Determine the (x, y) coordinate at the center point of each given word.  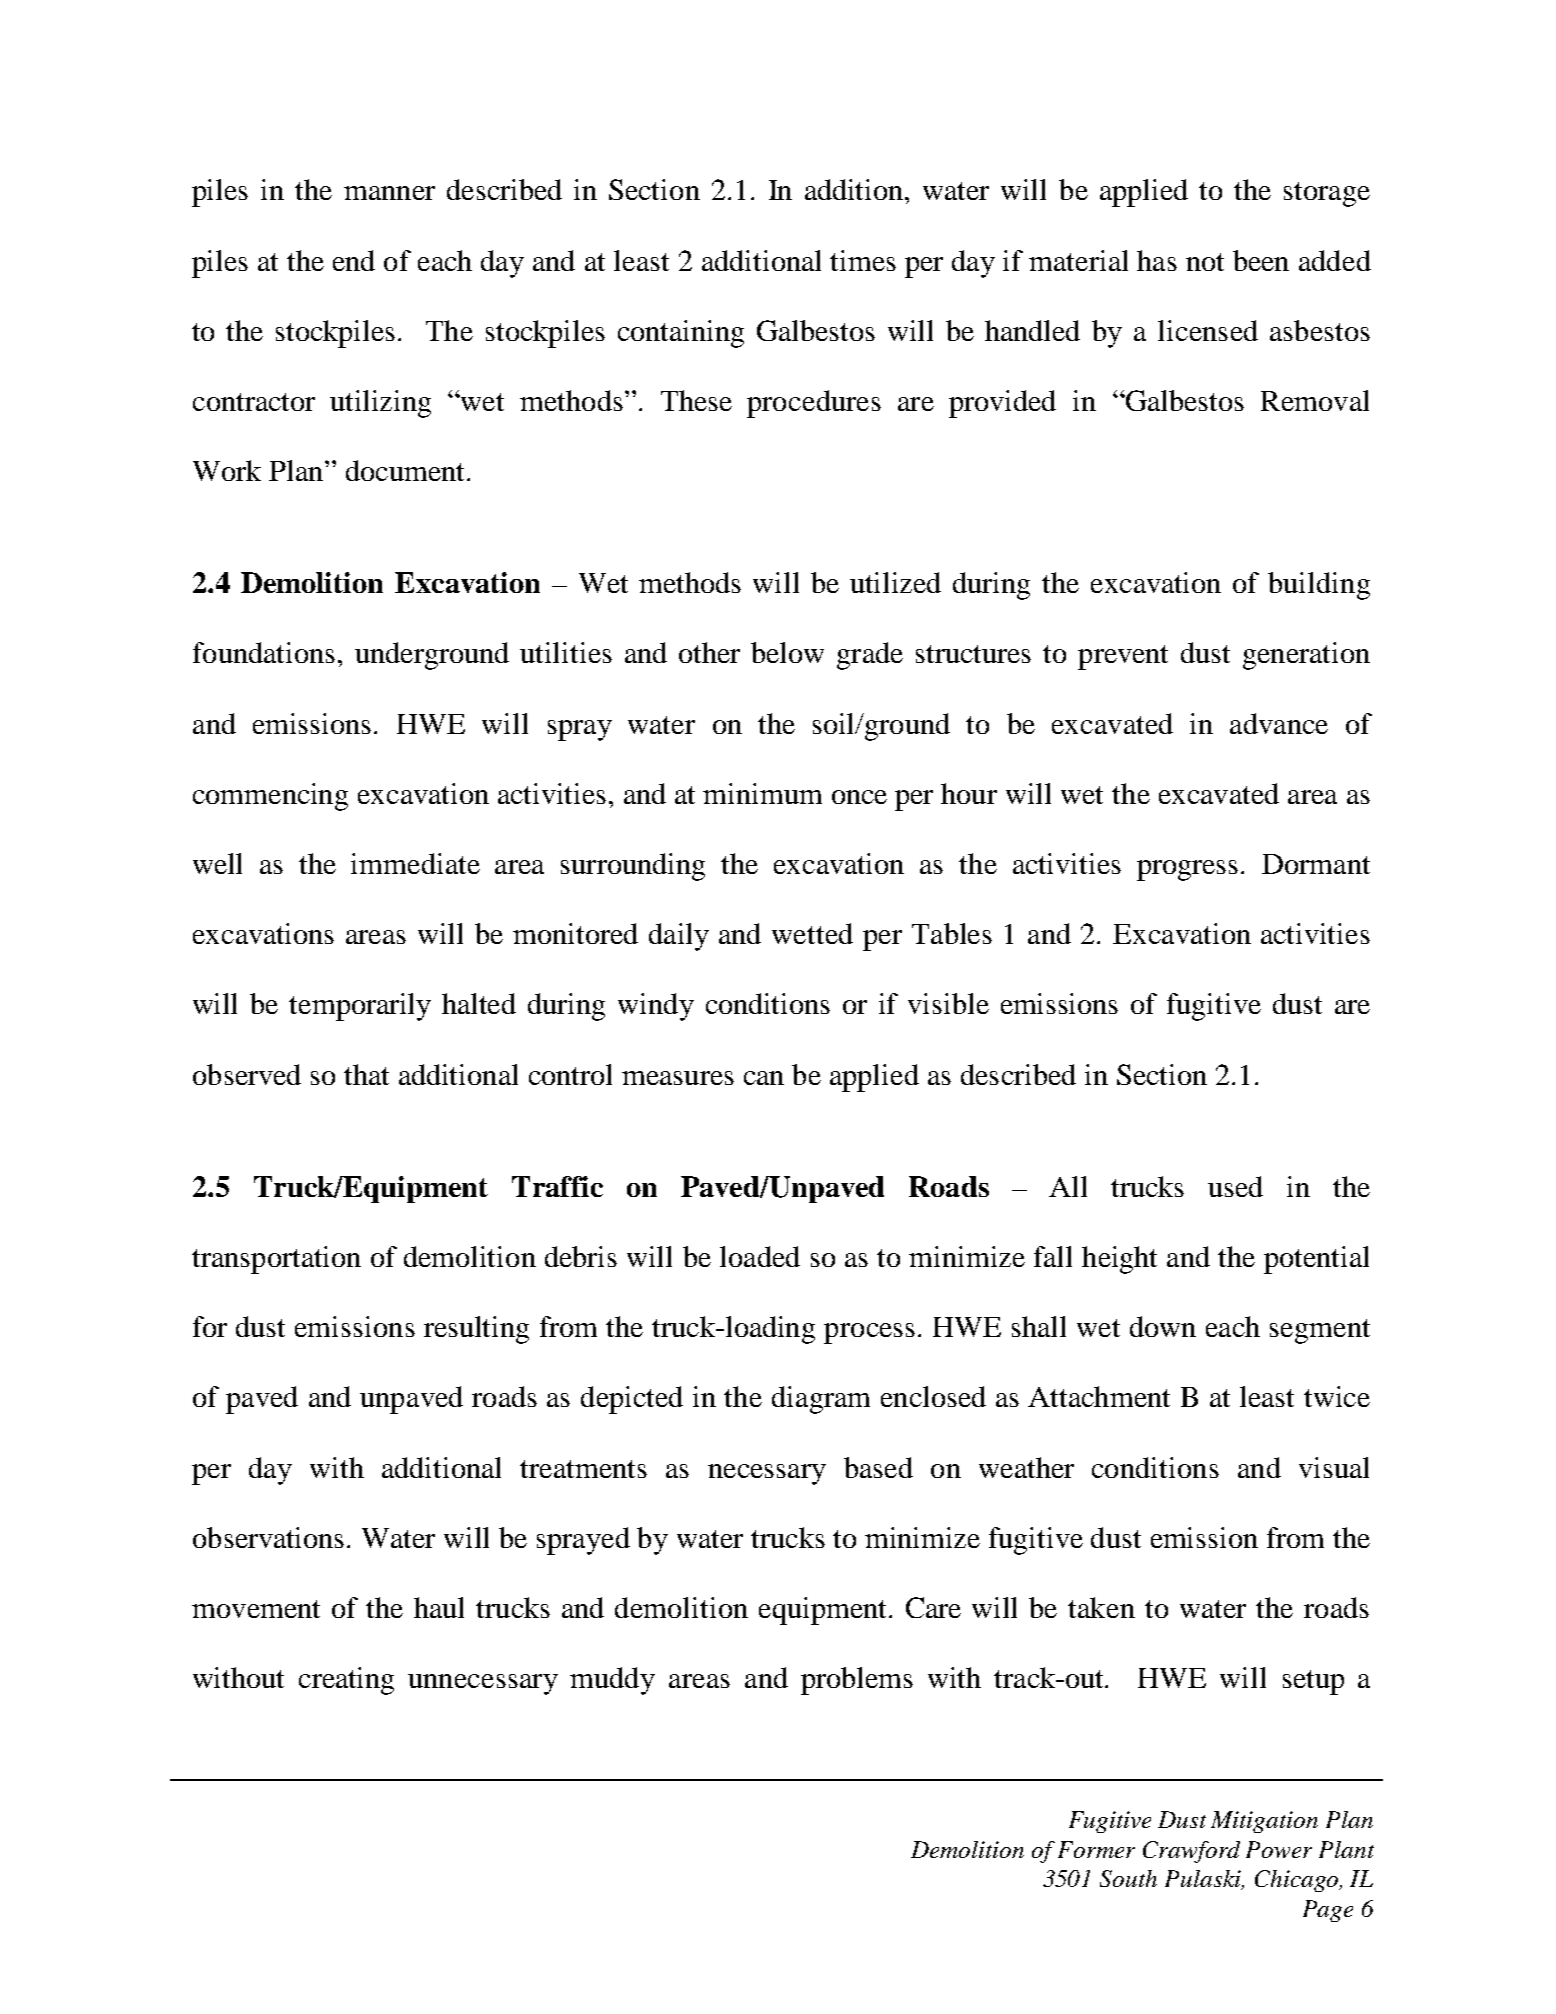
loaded (760, 1256)
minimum (762, 793)
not (1205, 262)
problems (857, 1681)
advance (1279, 723)
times (863, 260)
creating (346, 1681)
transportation (276, 1260)
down (1163, 1326)
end (354, 260)
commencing (270, 797)
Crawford (1191, 1852)
